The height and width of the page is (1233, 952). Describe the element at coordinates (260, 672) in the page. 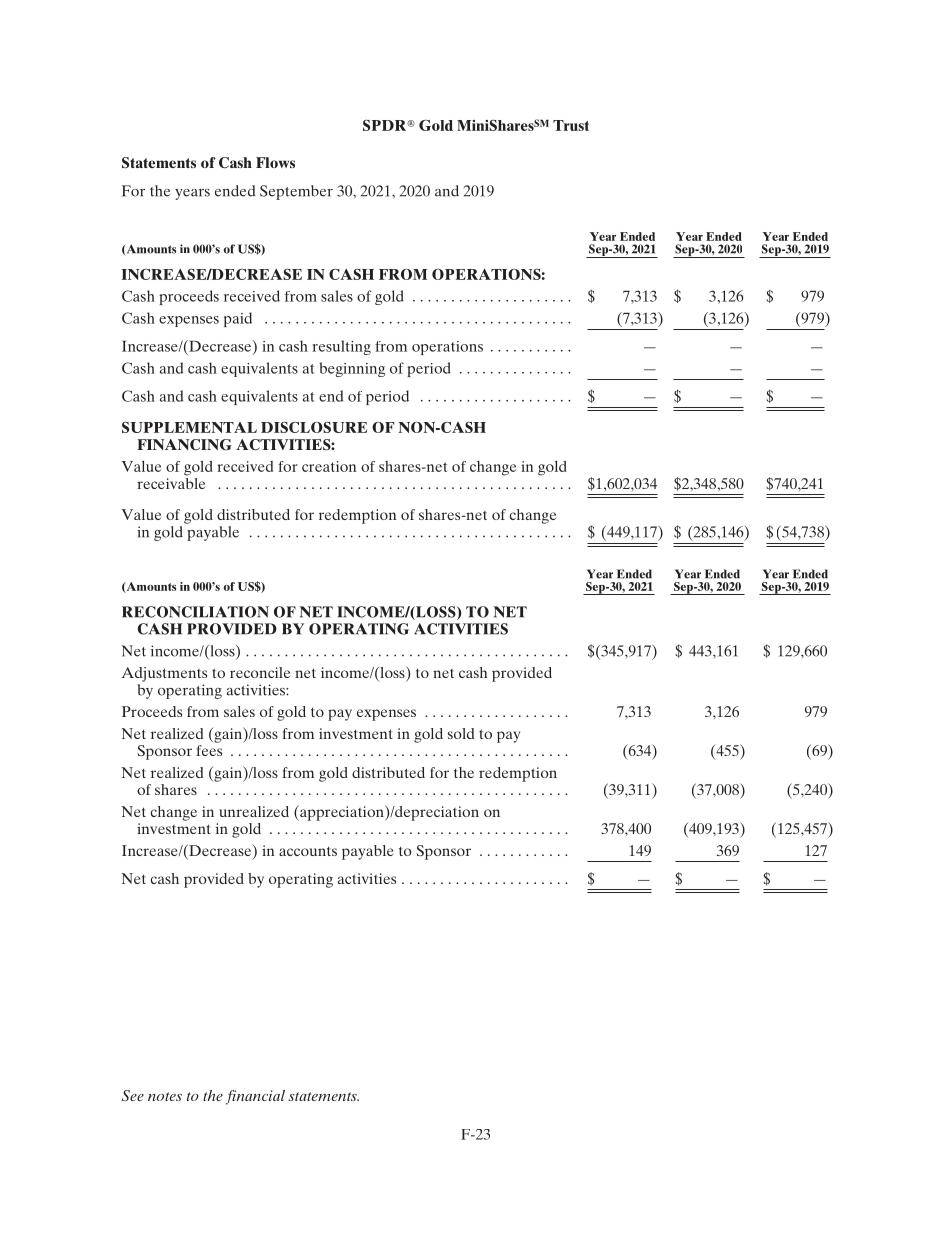

I see `reconcile` at that location.
